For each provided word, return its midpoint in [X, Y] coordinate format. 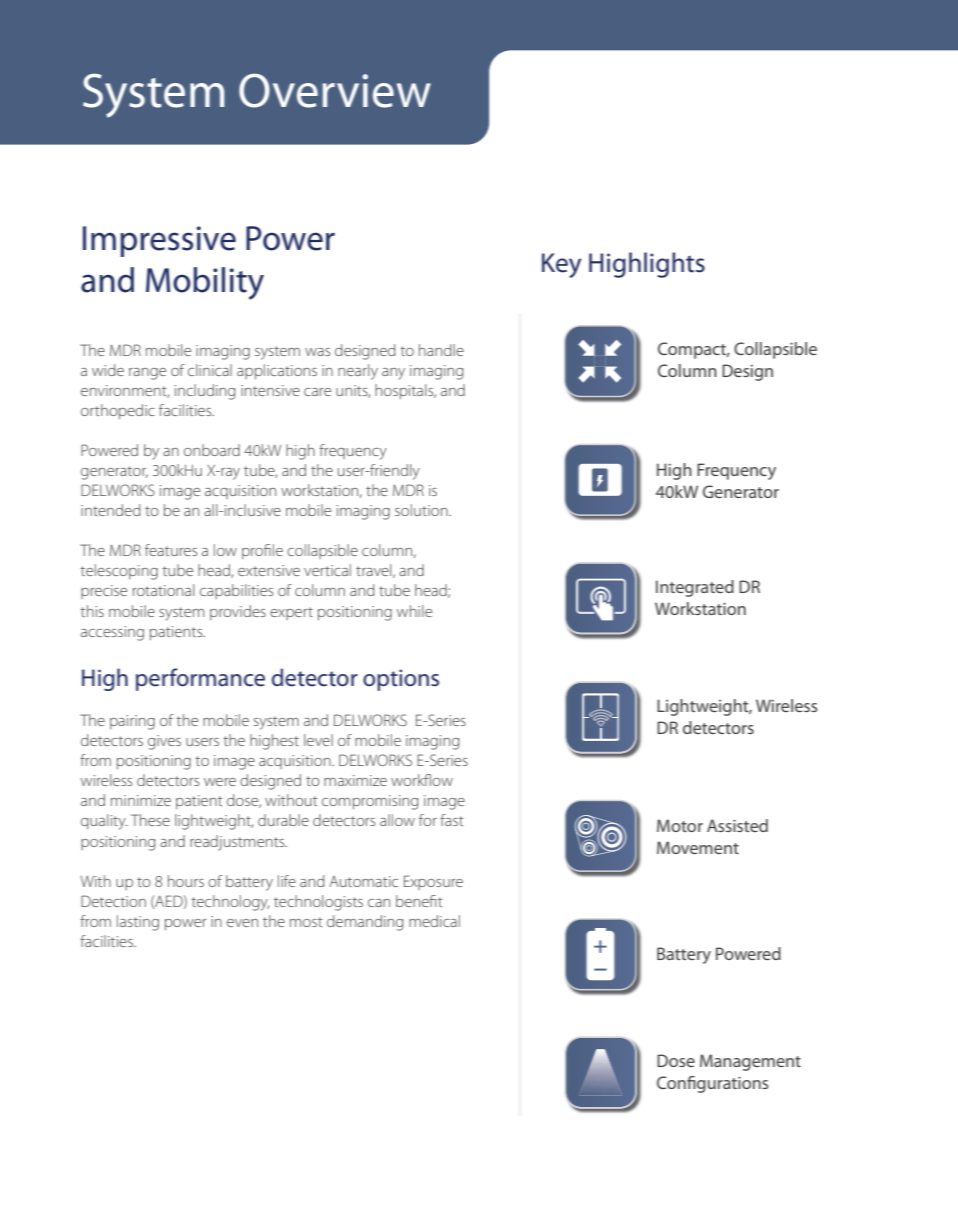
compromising [370, 802]
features [171, 550]
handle [441, 350]
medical [434, 921]
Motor [680, 825]
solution [422, 510]
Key [561, 265]
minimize [141, 800]
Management [750, 1062]
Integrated [695, 588]
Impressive [159, 241]
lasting [138, 923]
